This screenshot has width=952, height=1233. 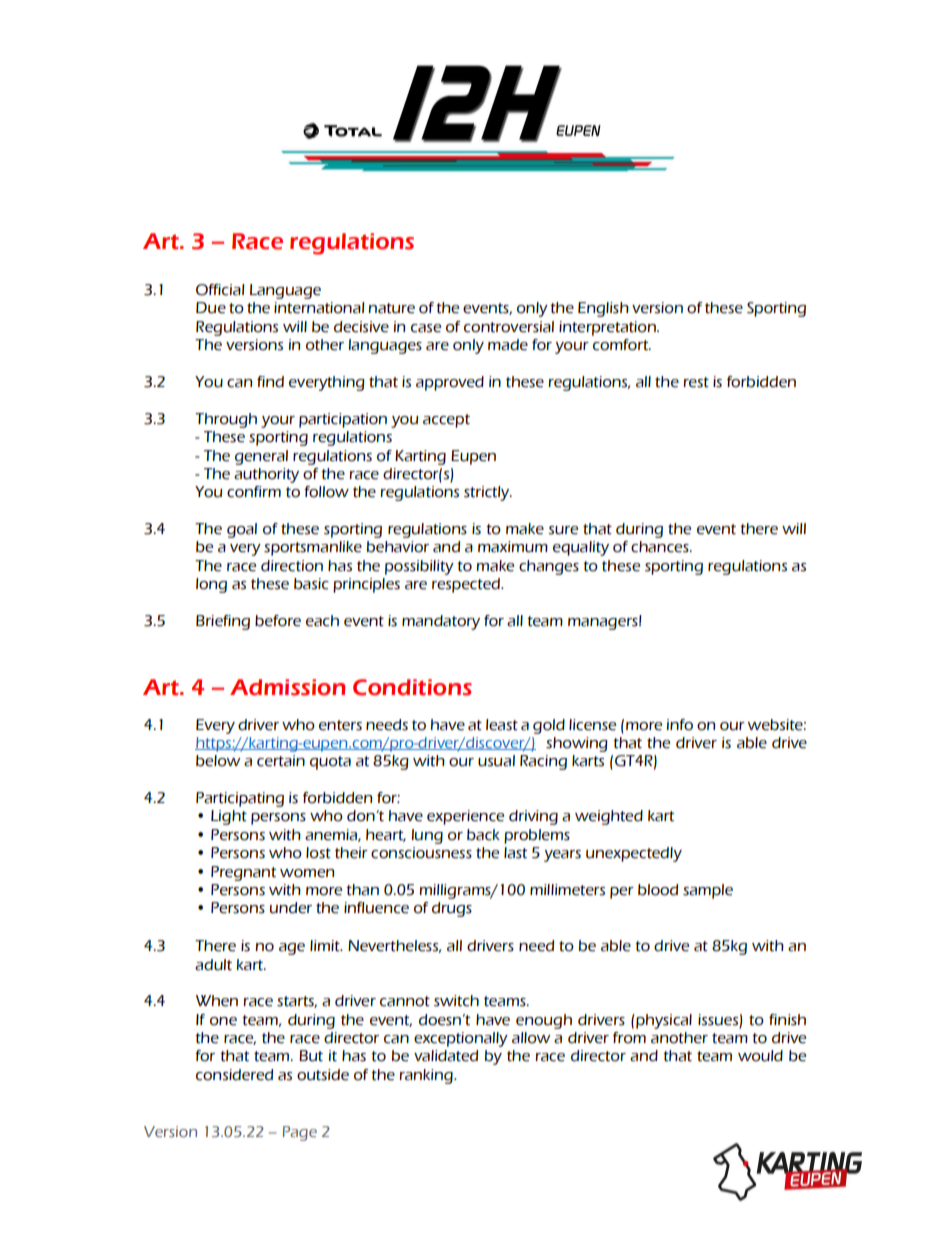 I want to click on info, so click(x=680, y=725).
